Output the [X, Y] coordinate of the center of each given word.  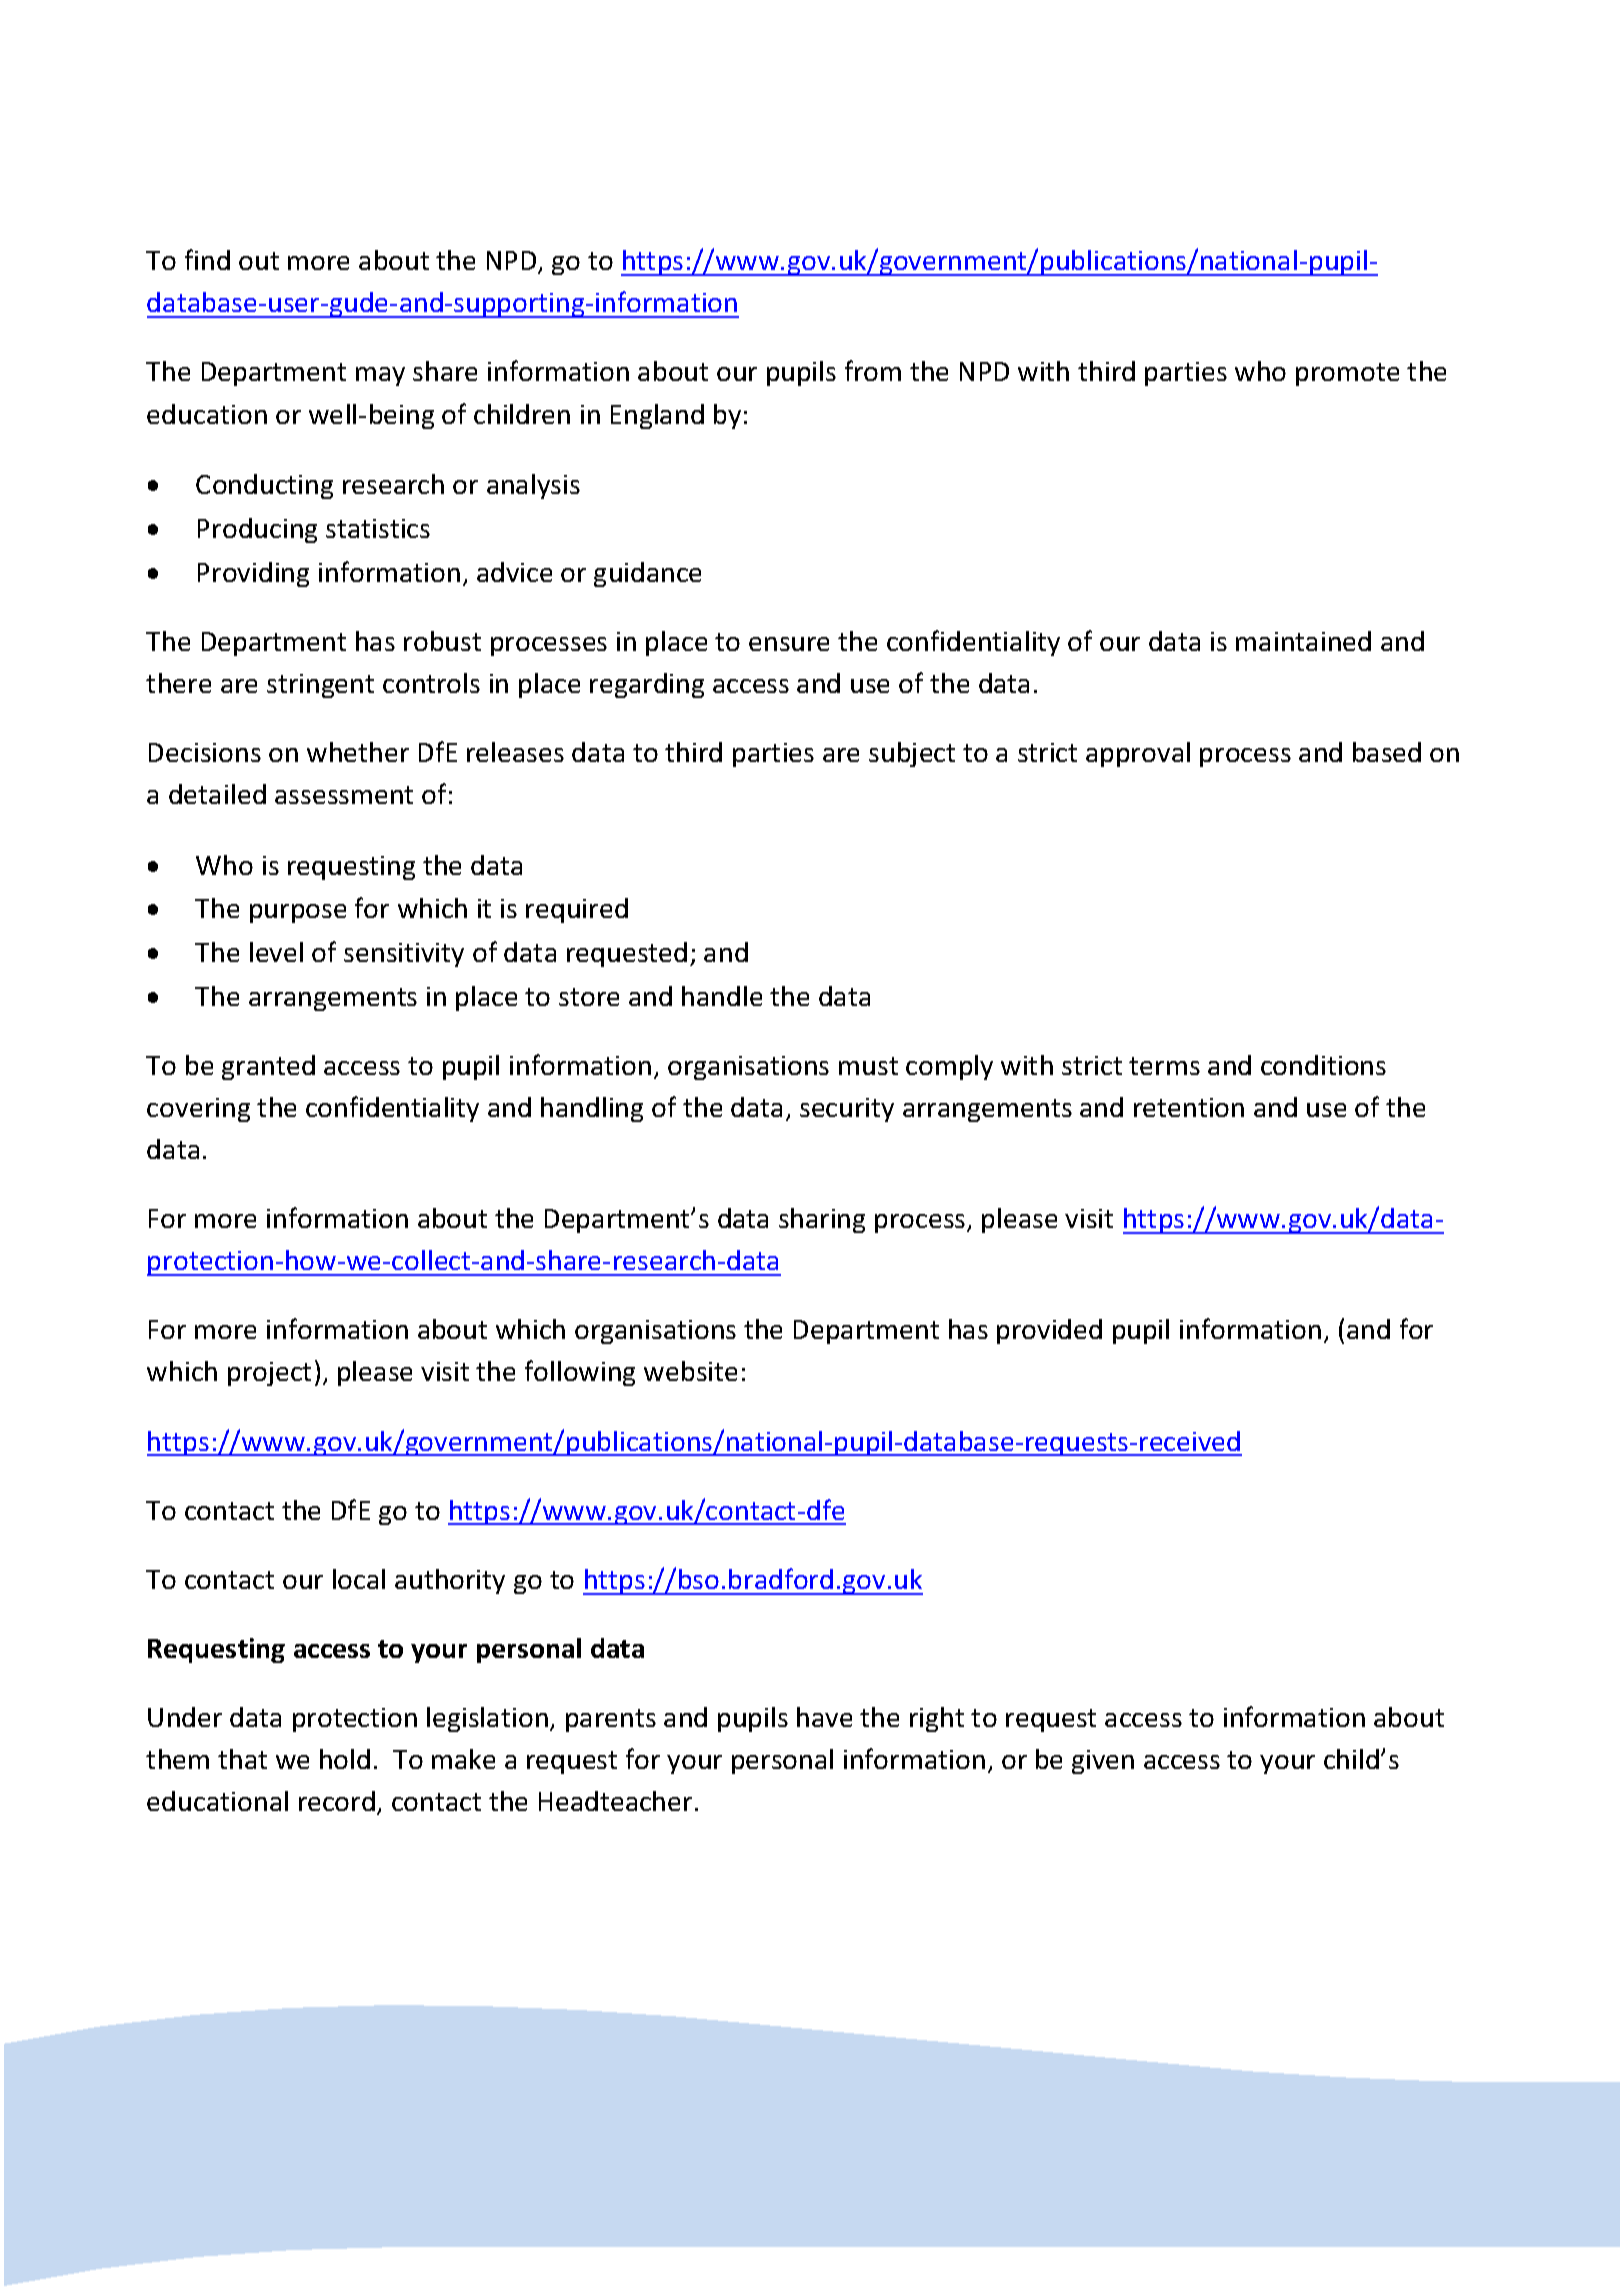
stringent [320, 686]
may [380, 376]
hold [345, 1759]
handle [722, 996]
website [690, 1371]
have [824, 1717]
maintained [1303, 641]
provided [1049, 1331]
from [873, 370]
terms [1164, 1066]
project [269, 1374]
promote [1347, 374]
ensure [789, 644]
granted [268, 1067]
